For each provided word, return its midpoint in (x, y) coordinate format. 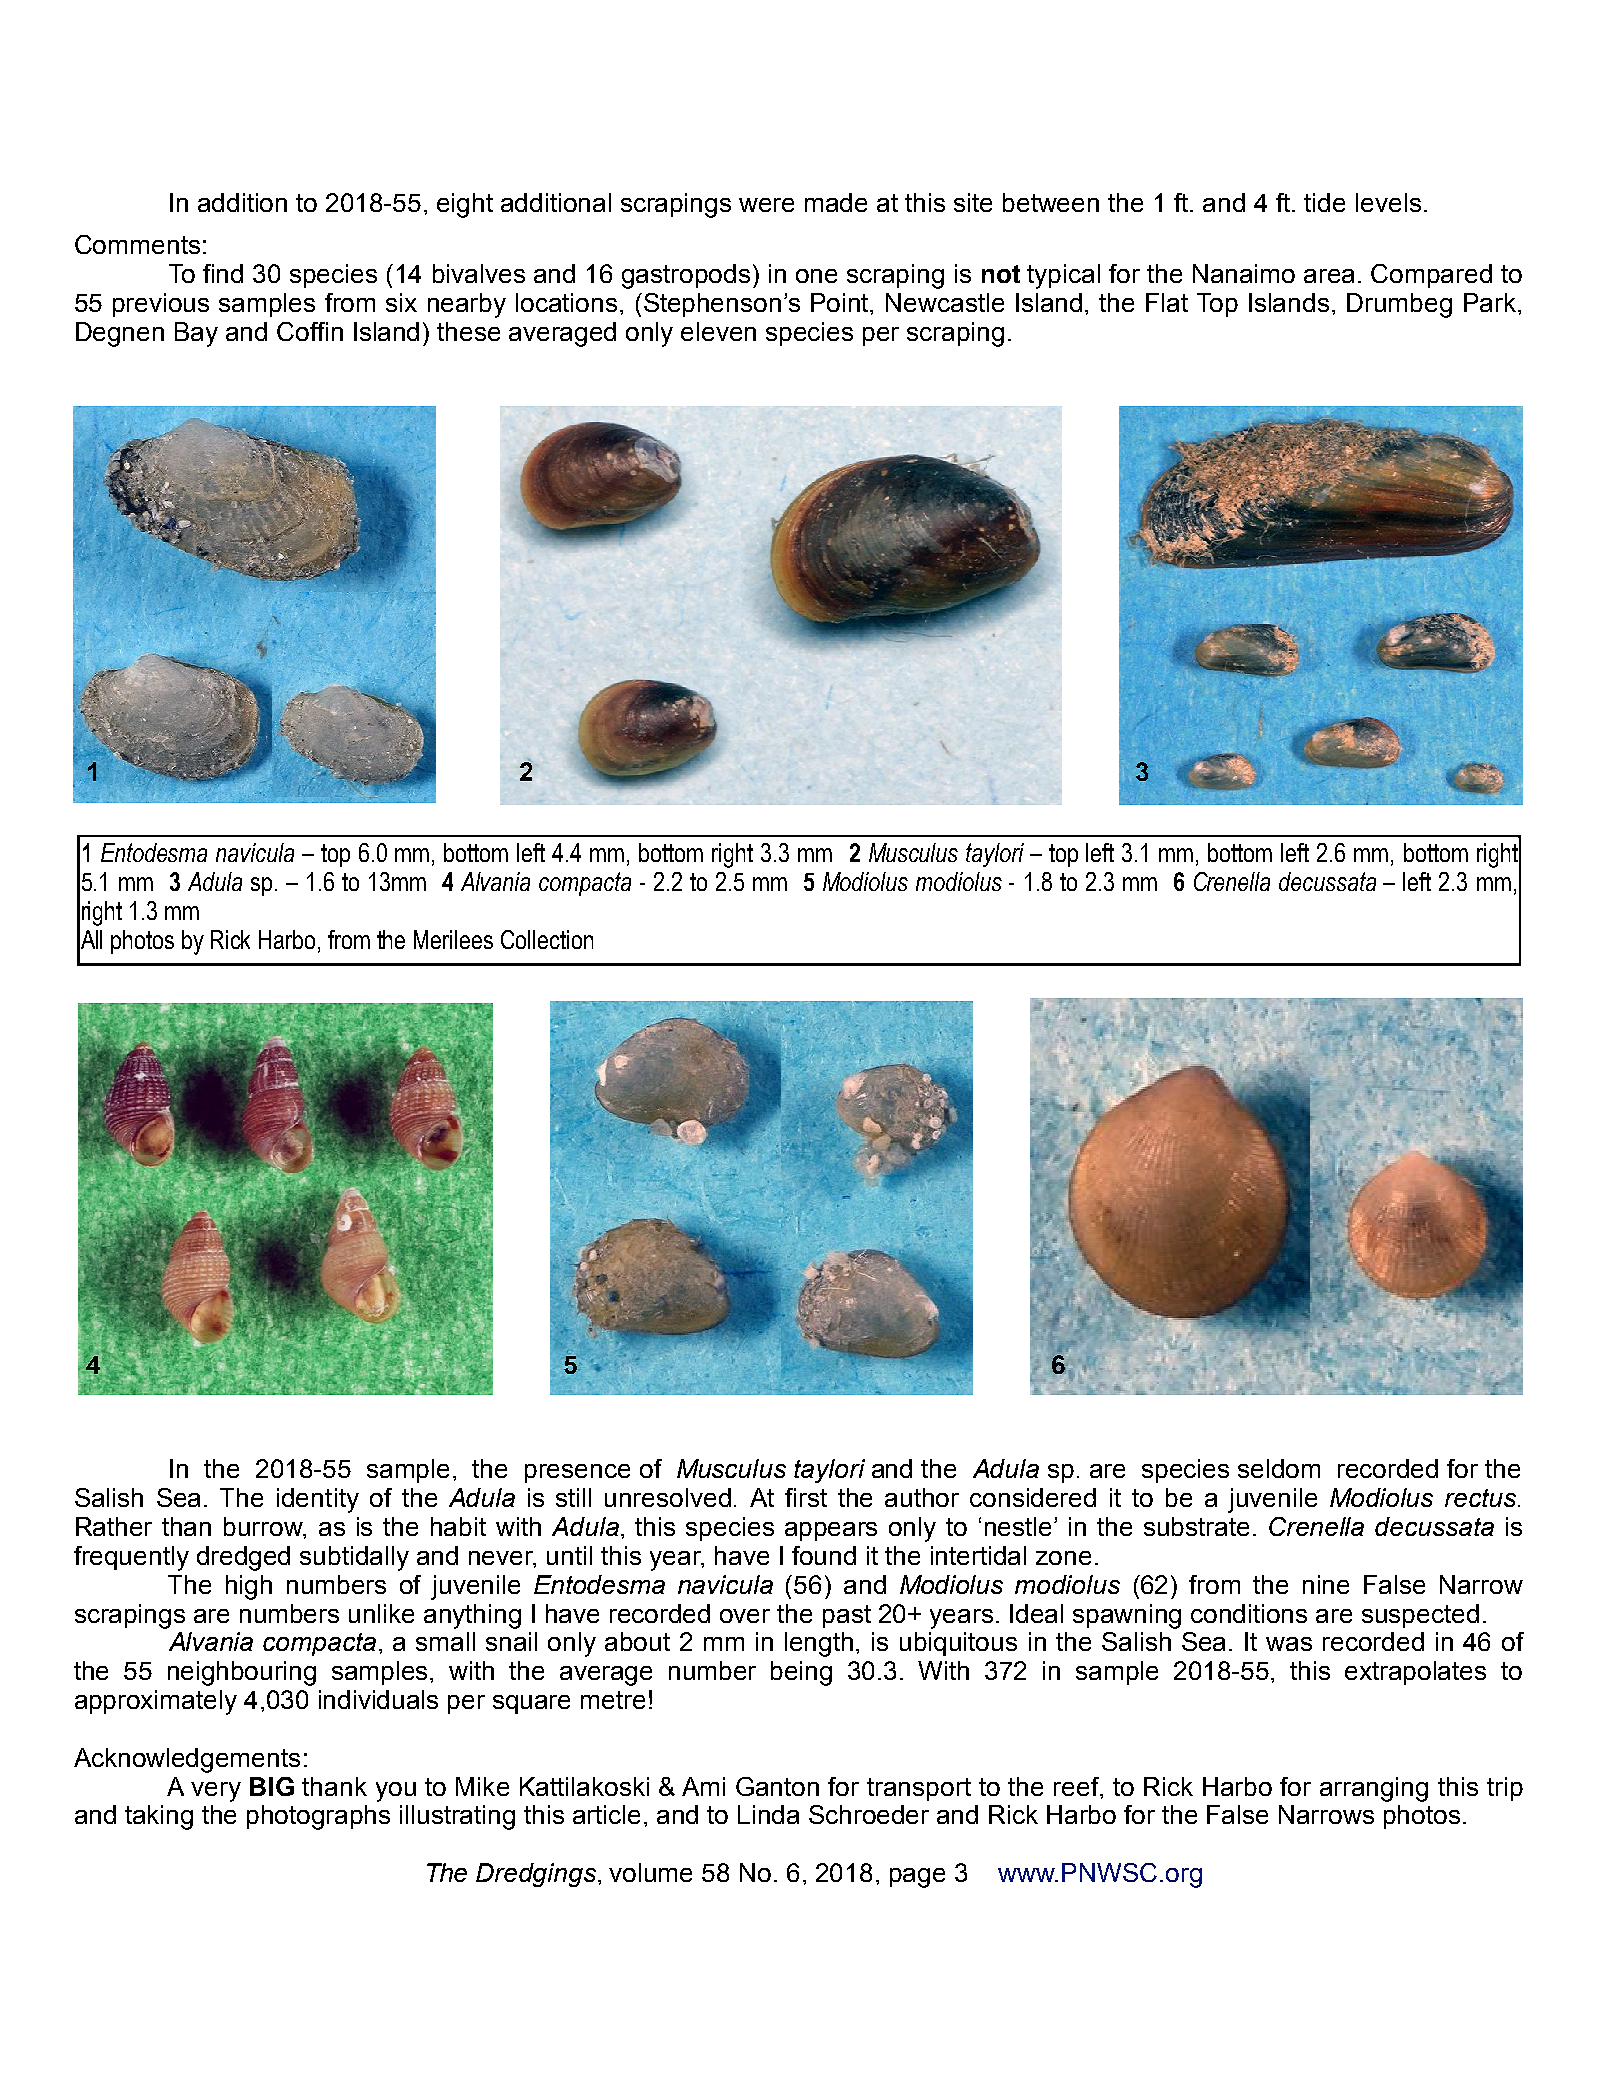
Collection (547, 939)
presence (577, 1473)
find (223, 273)
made (836, 202)
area (1329, 276)
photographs (318, 1817)
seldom (1279, 1468)
